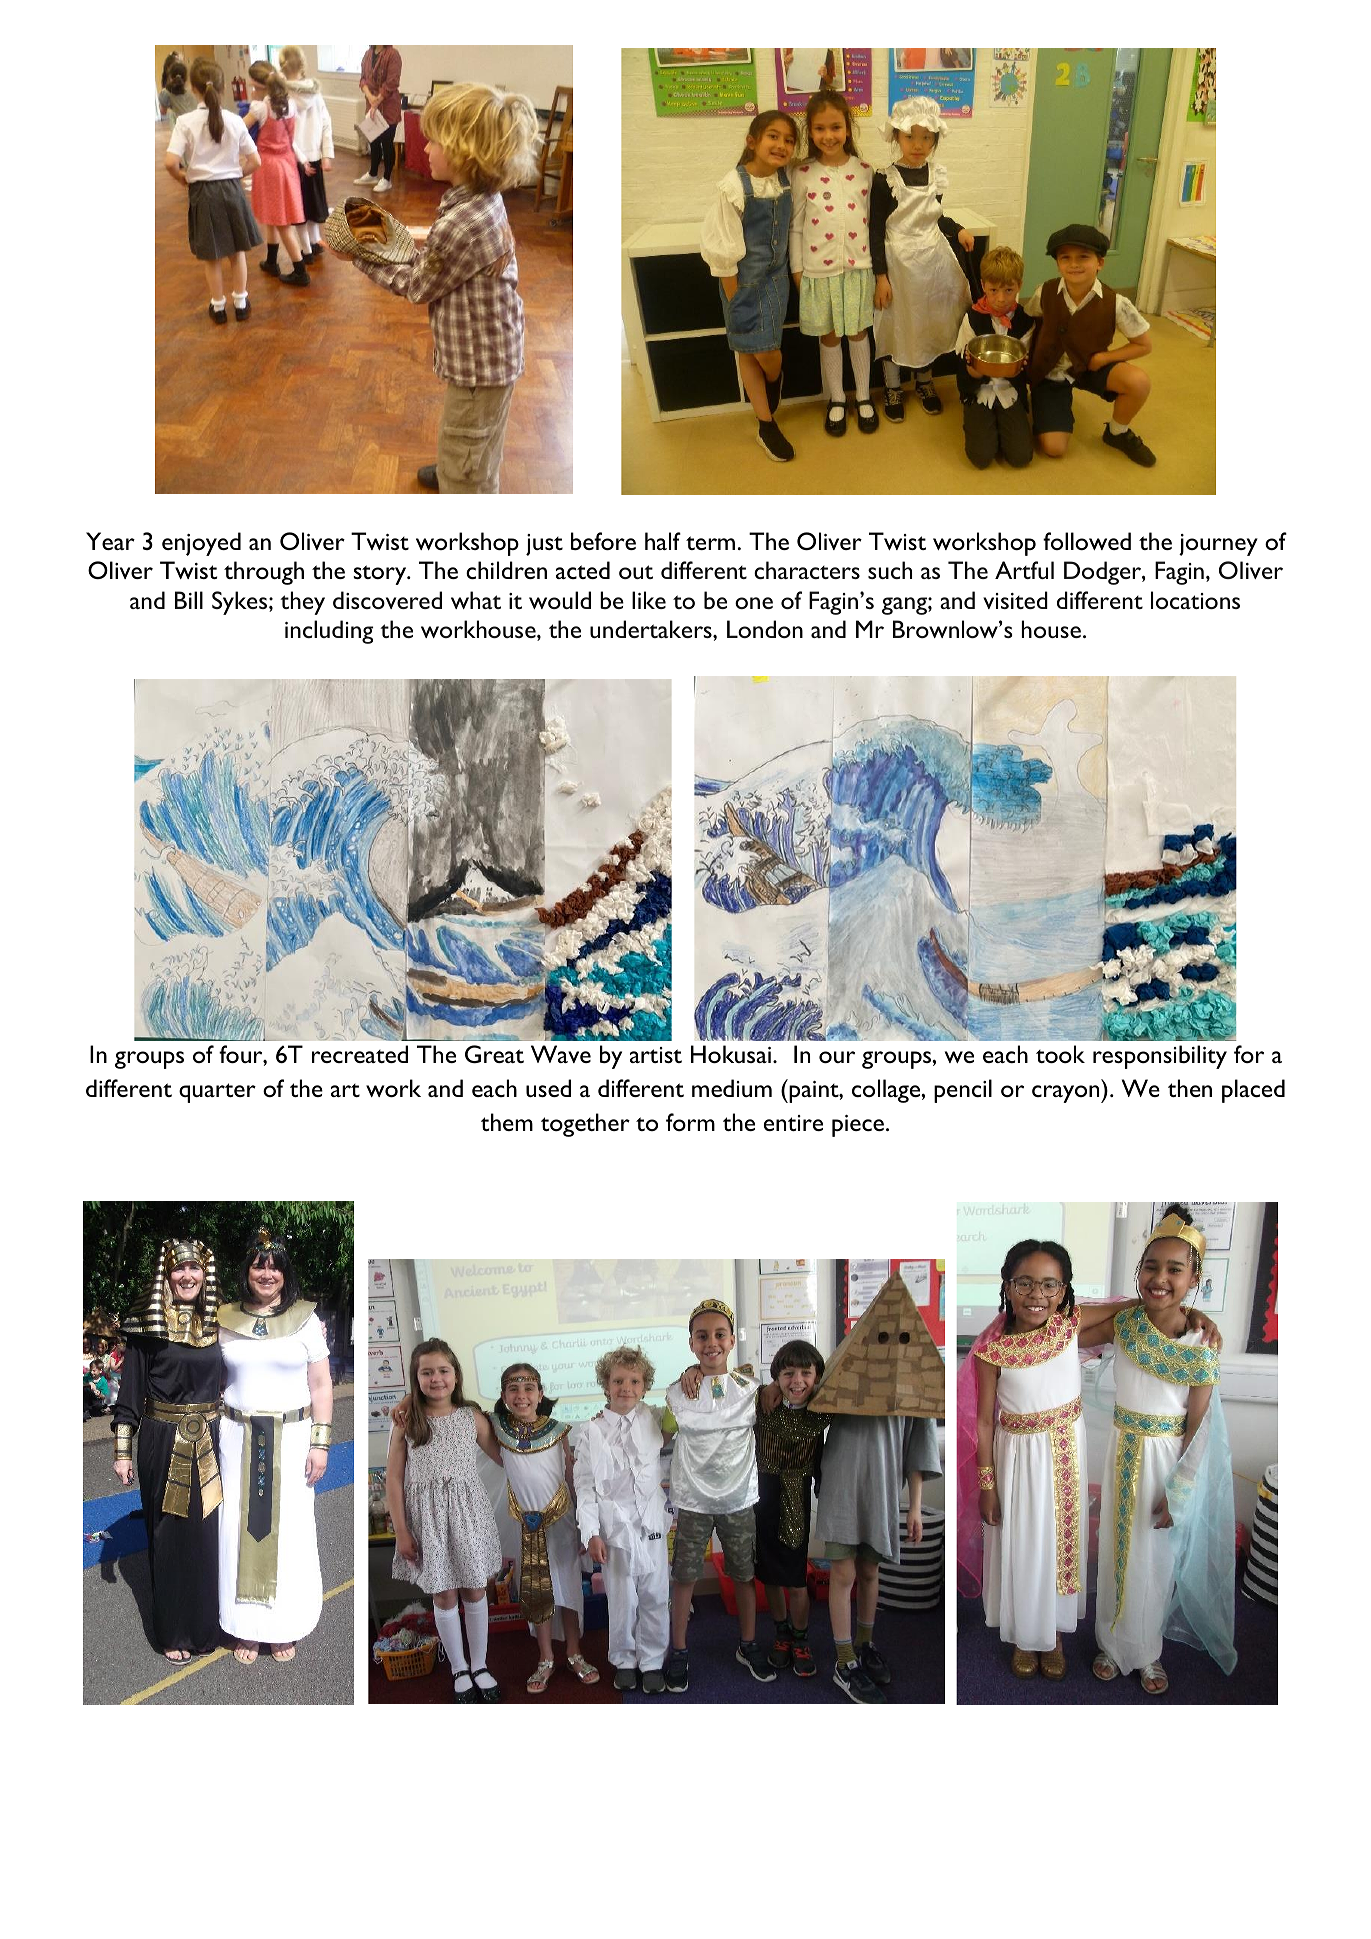  Describe the element at coordinates (1060, 1054) in the screenshot. I see `took` at that location.
